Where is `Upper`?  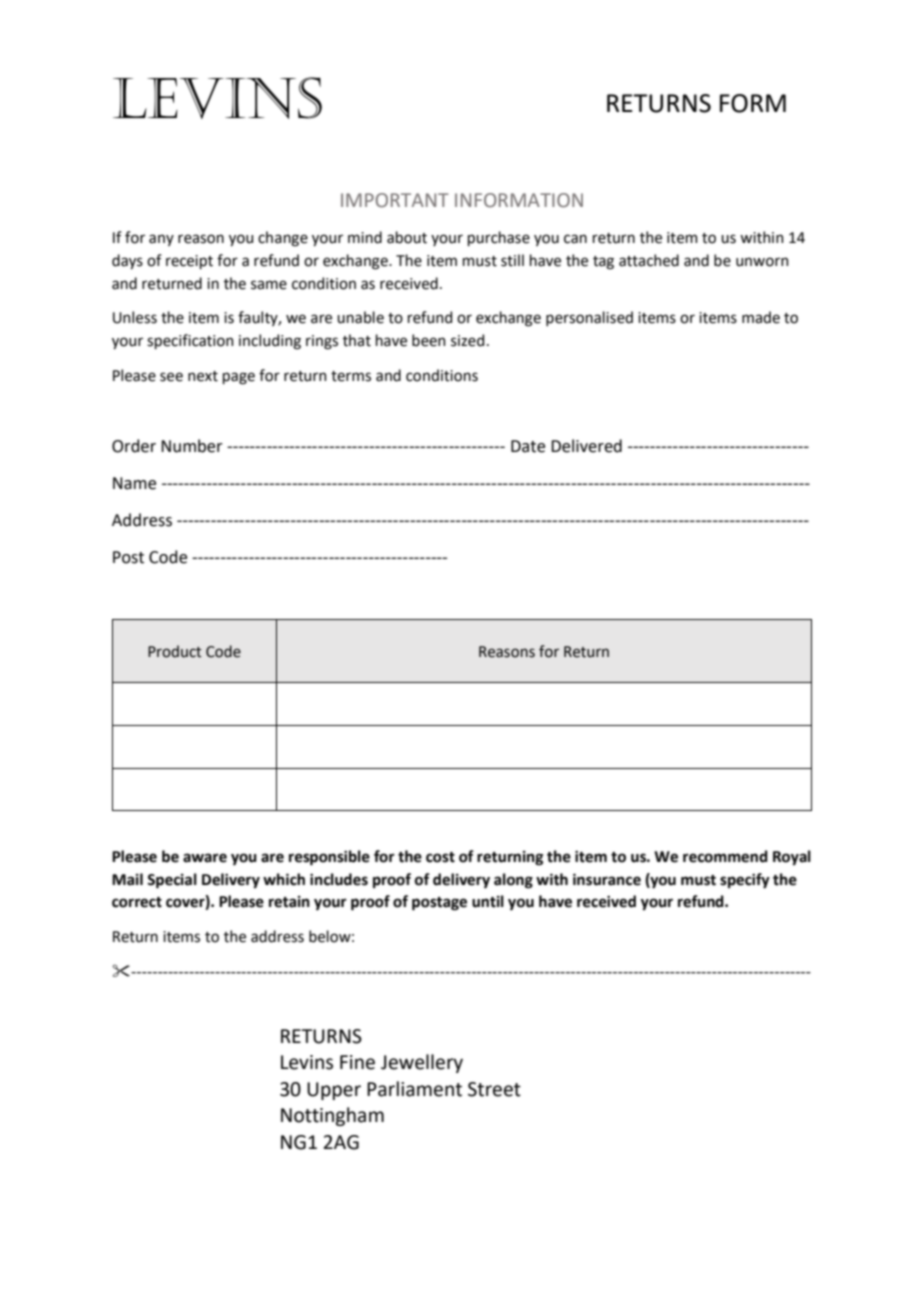 Upper is located at coordinates (334, 1091).
